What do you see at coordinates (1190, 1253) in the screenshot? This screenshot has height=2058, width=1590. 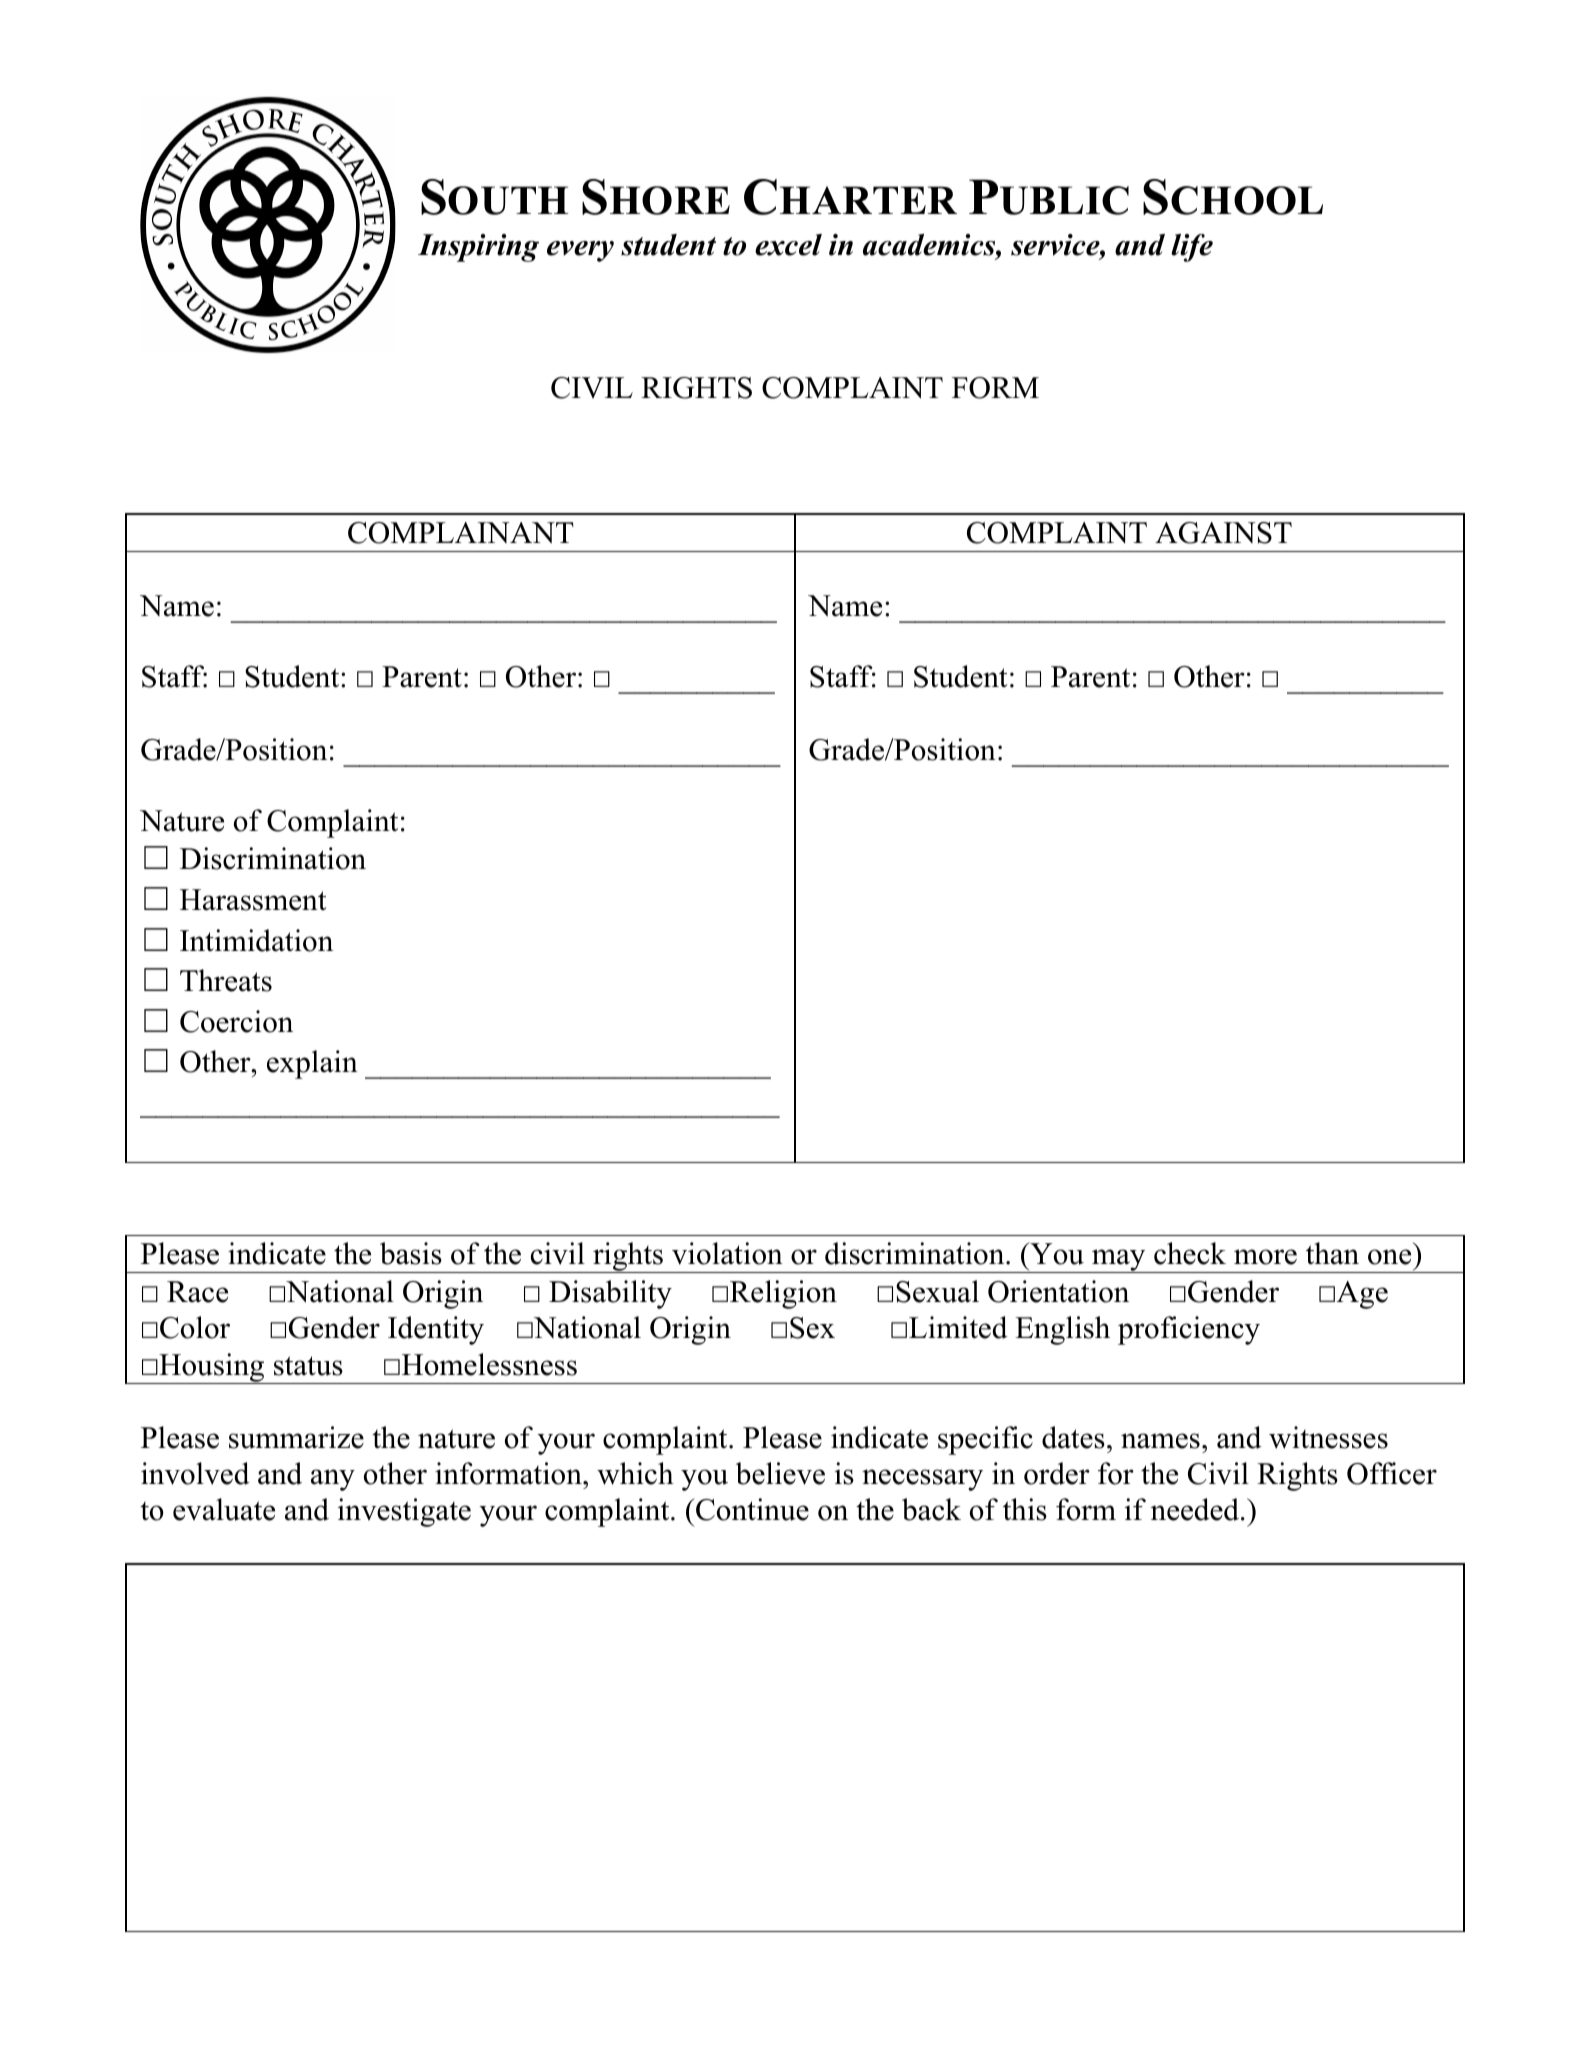 I see `check` at bounding box center [1190, 1253].
